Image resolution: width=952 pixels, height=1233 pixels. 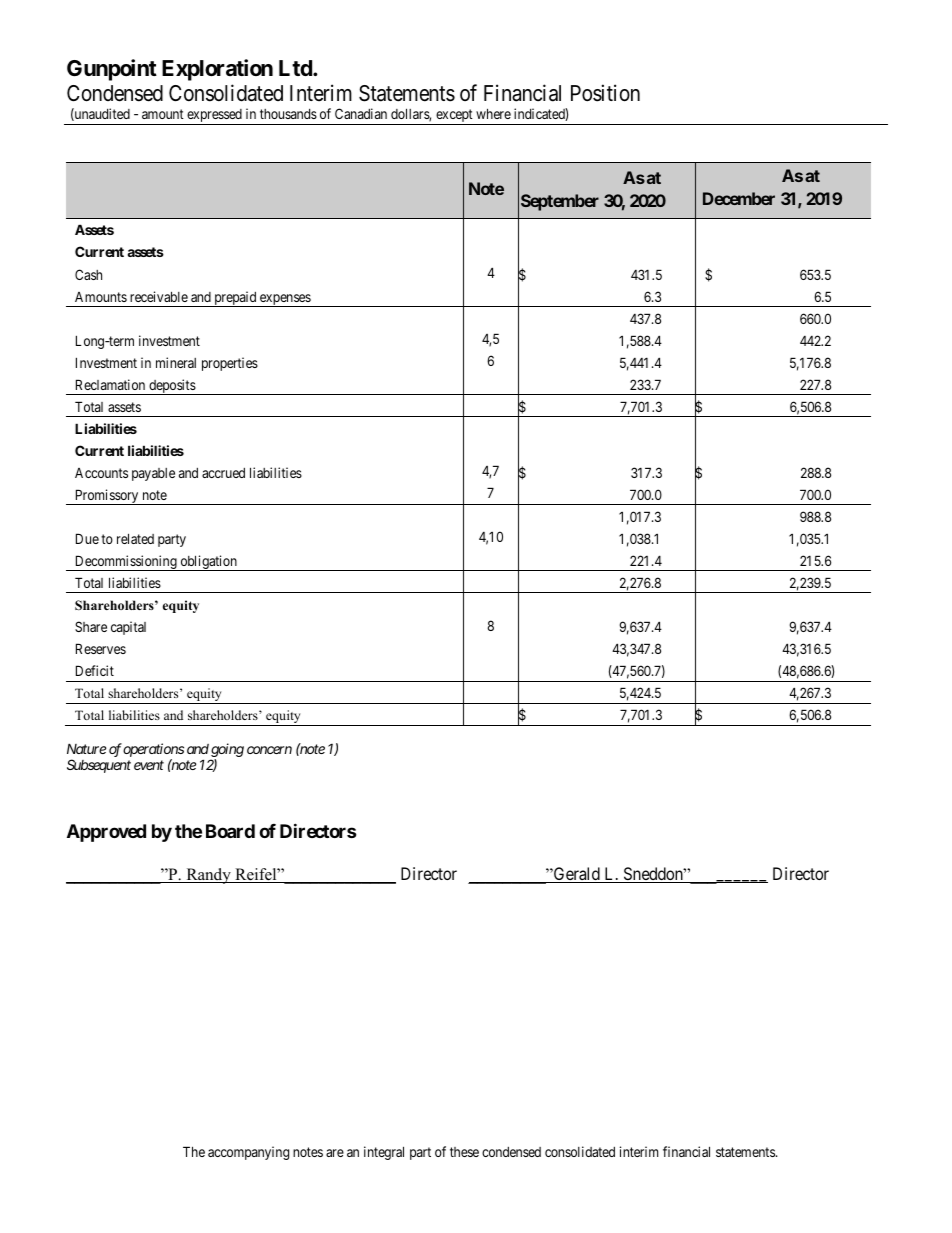 I want to click on Position, so click(x=605, y=93).
